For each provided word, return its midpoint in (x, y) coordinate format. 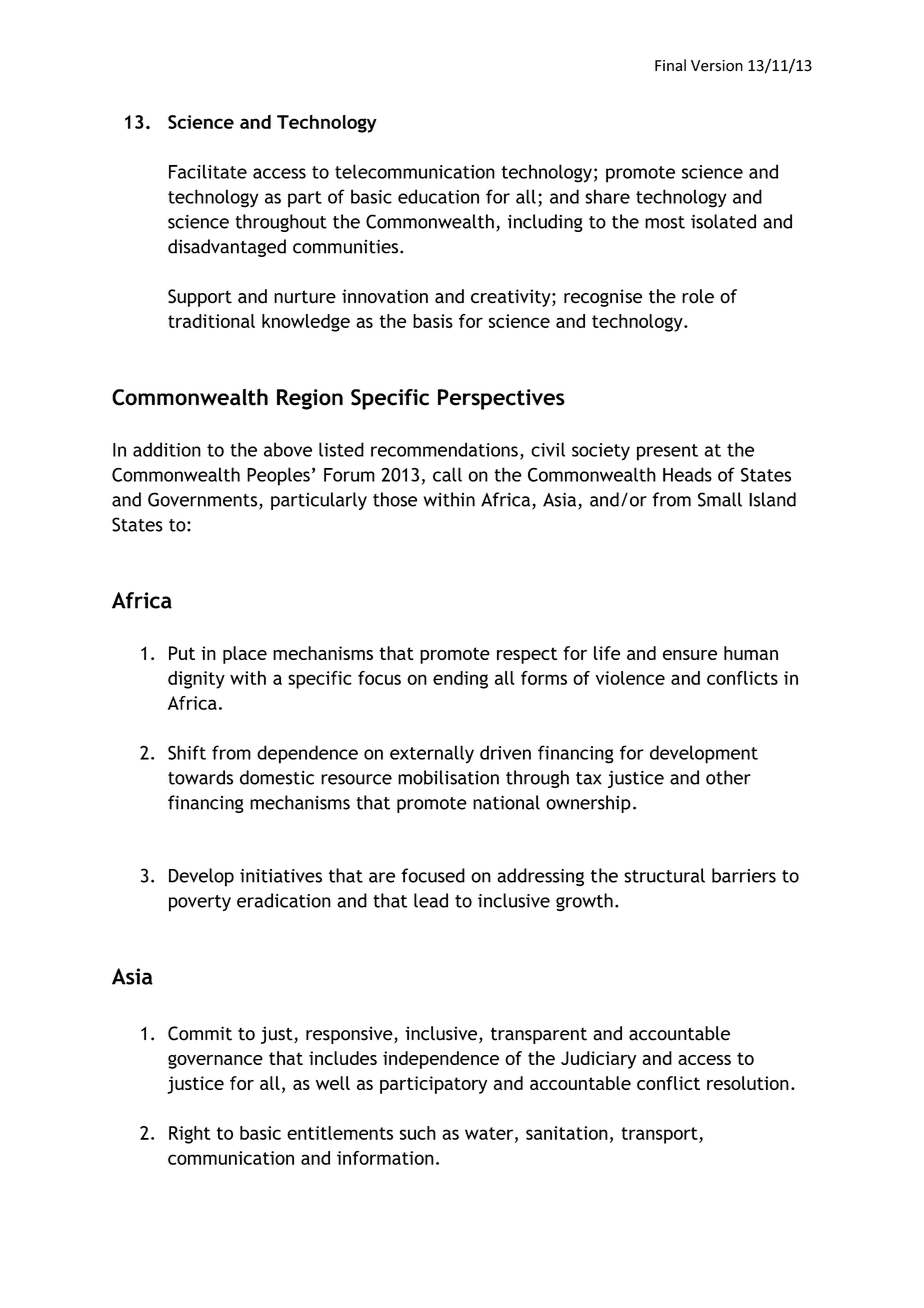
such (418, 1133)
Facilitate (208, 171)
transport (660, 1135)
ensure (690, 655)
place (245, 655)
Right (190, 1135)
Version (717, 66)
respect (527, 655)
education (438, 196)
